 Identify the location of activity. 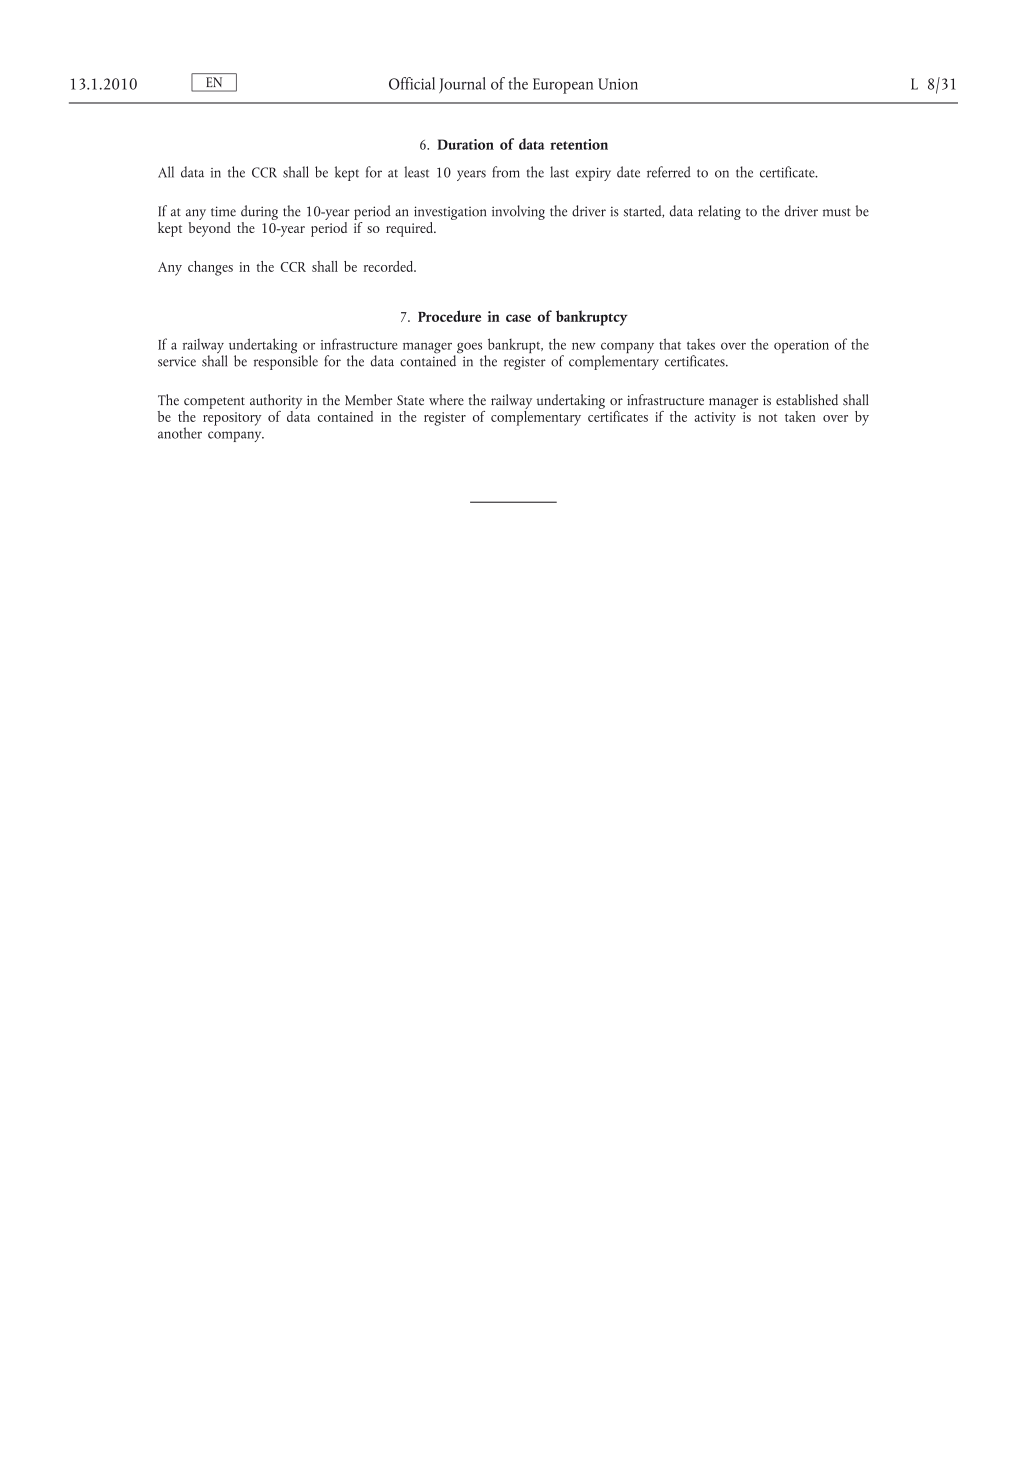
(715, 419).
